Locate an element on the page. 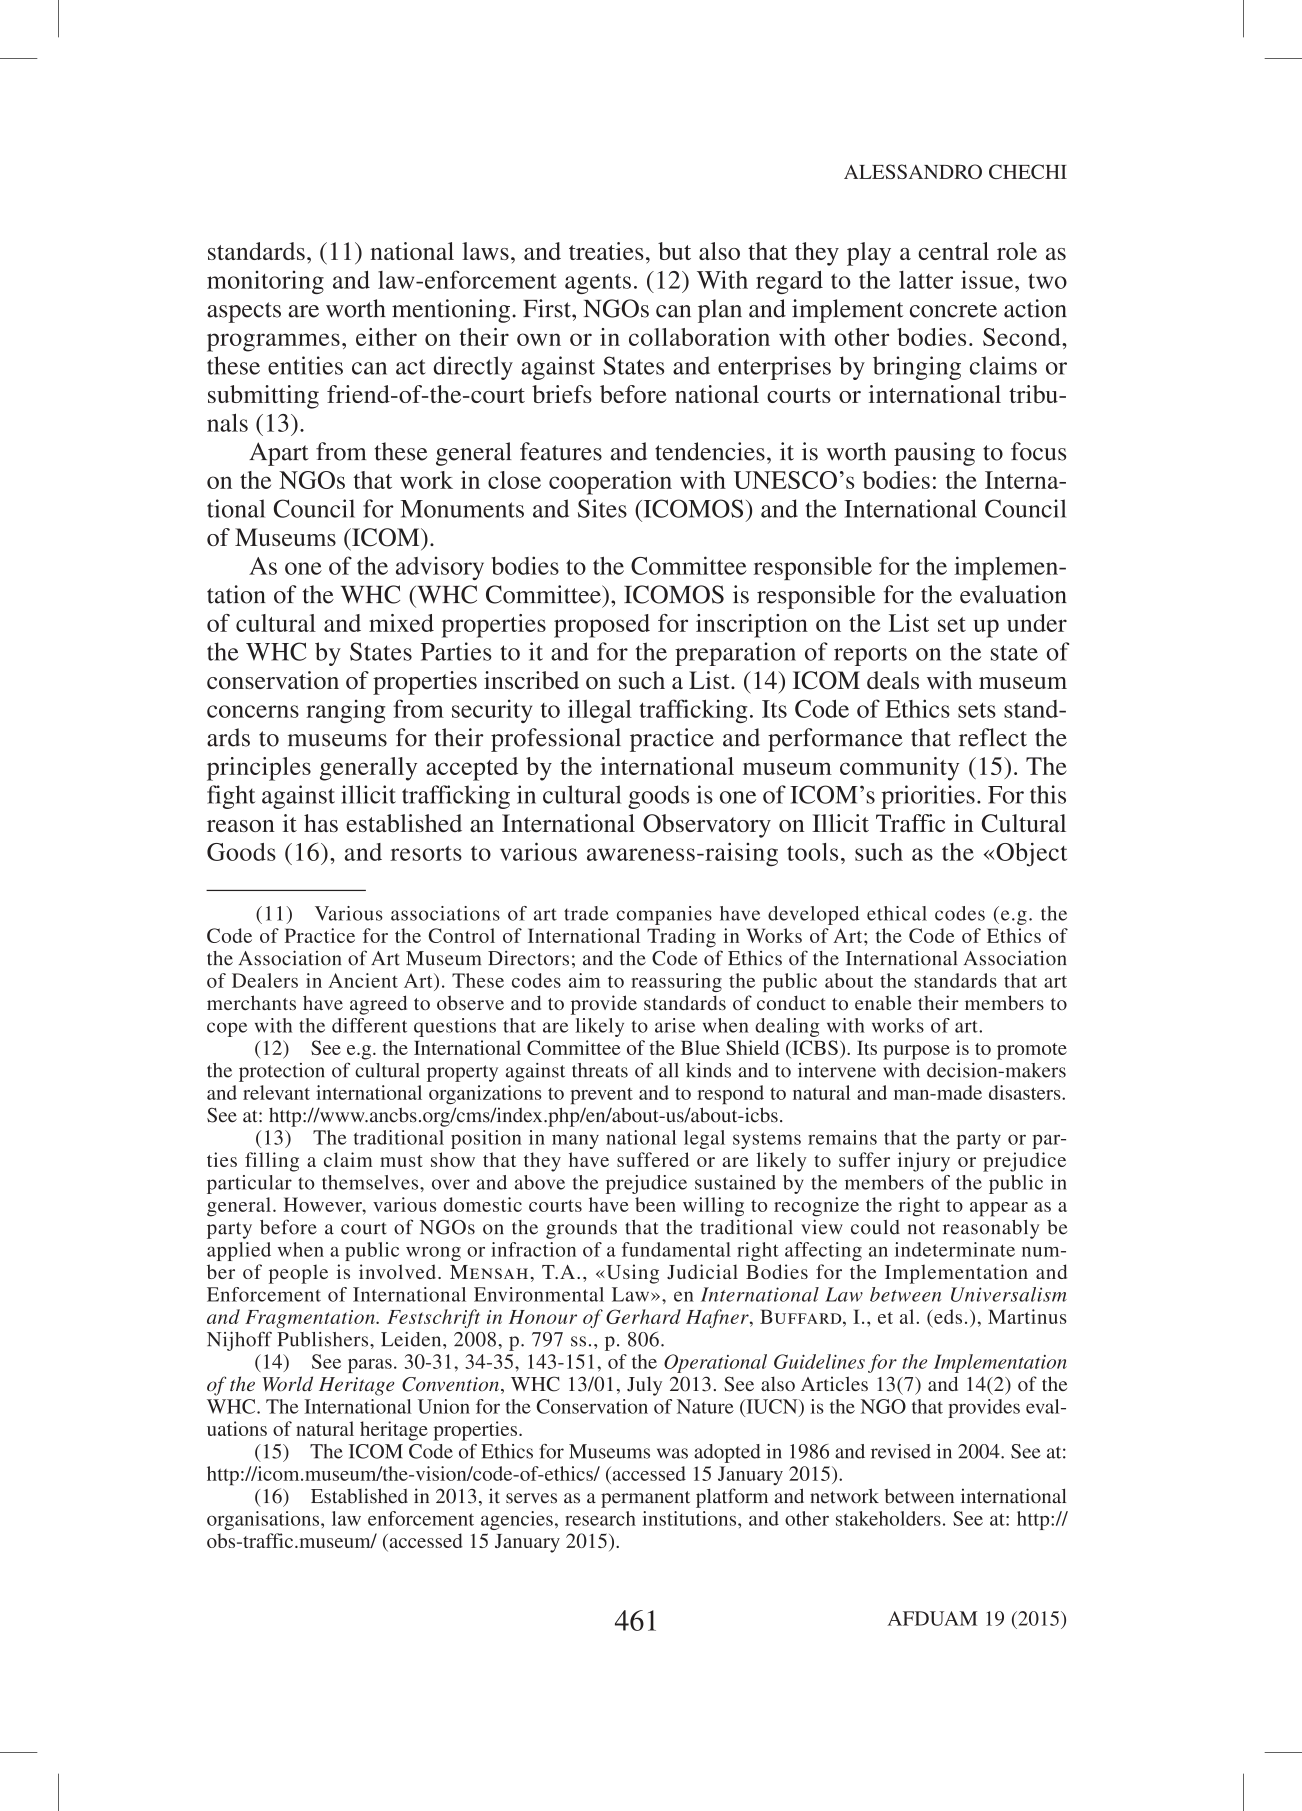 The width and height of the page is (1302, 1811). Object is located at coordinates (1031, 855).
